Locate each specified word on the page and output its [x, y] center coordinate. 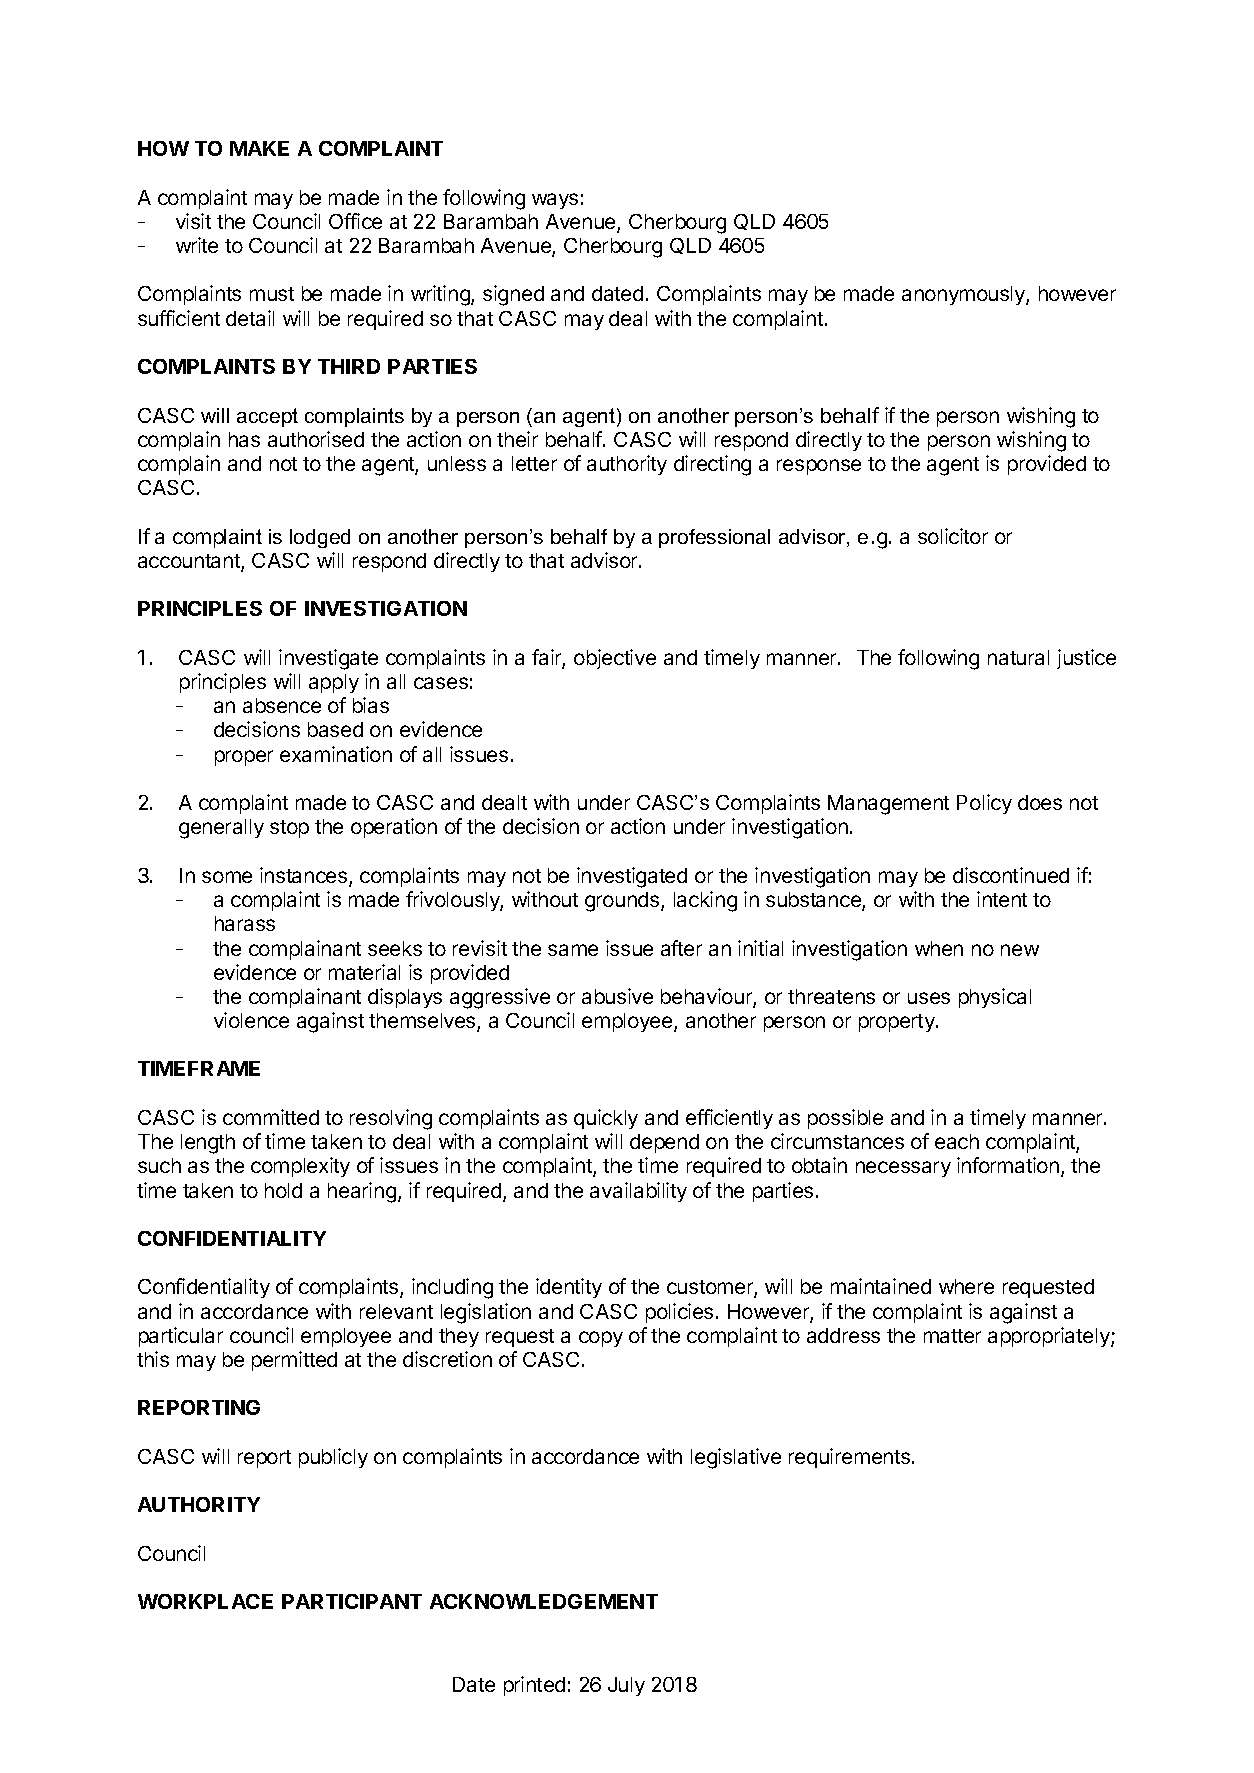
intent [1002, 899]
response [819, 467]
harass [245, 923]
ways [555, 201]
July [626, 1686]
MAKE [259, 148]
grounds [623, 902]
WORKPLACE [205, 1601]
